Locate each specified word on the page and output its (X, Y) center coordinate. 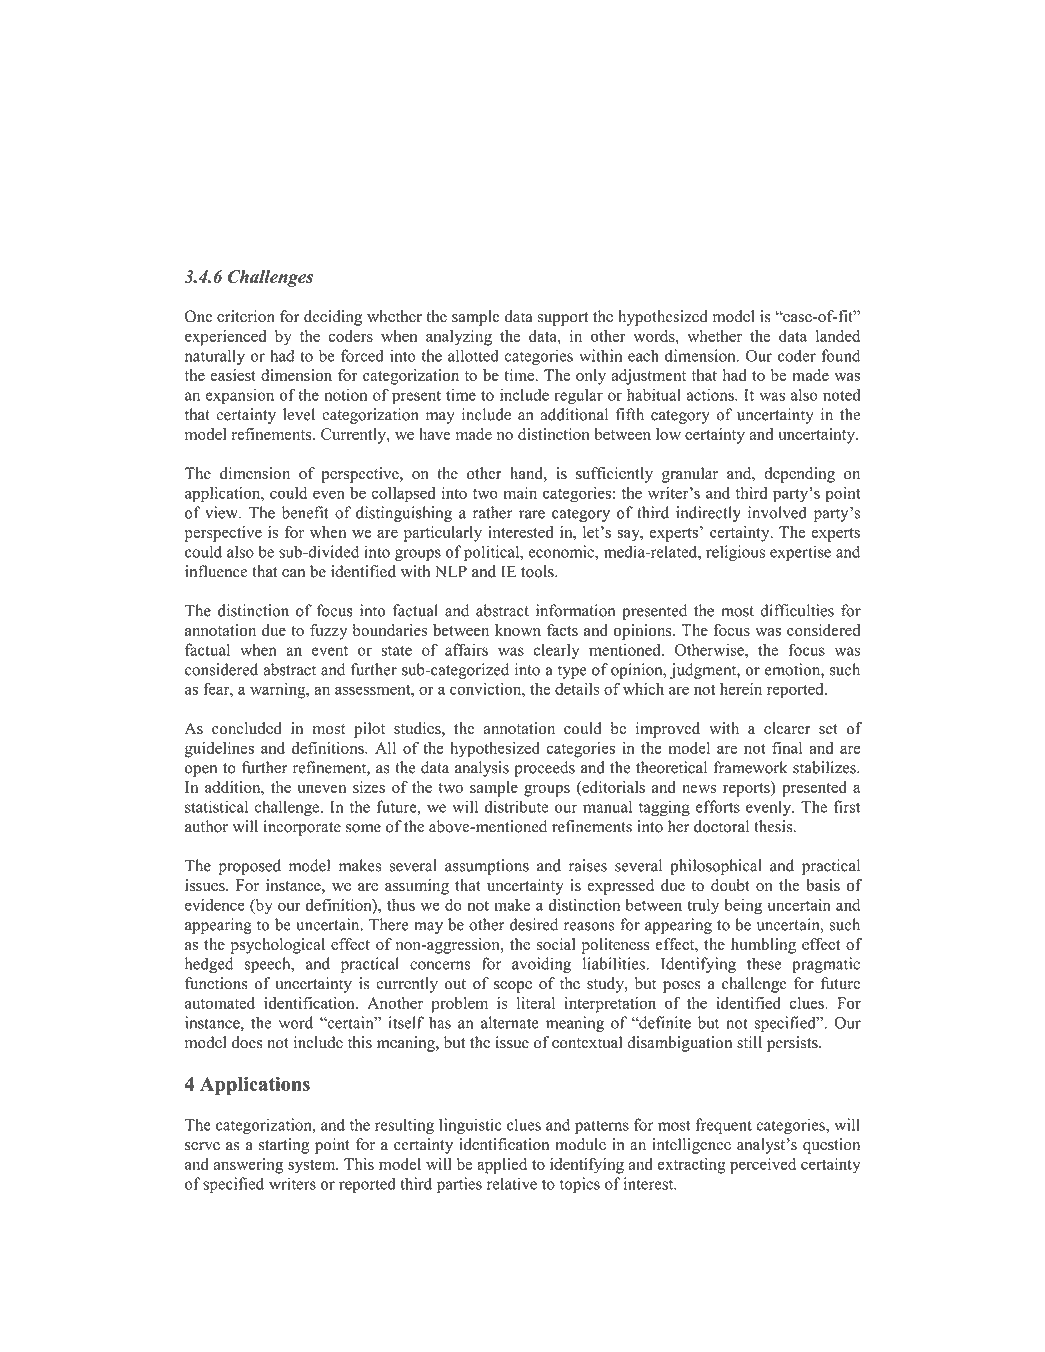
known (518, 630)
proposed (250, 867)
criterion (246, 316)
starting (284, 1146)
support (562, 319)
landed (838, 336)
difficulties (797, 610)
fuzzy (328, 632)
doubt (730, 885)
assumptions (487, 867)
